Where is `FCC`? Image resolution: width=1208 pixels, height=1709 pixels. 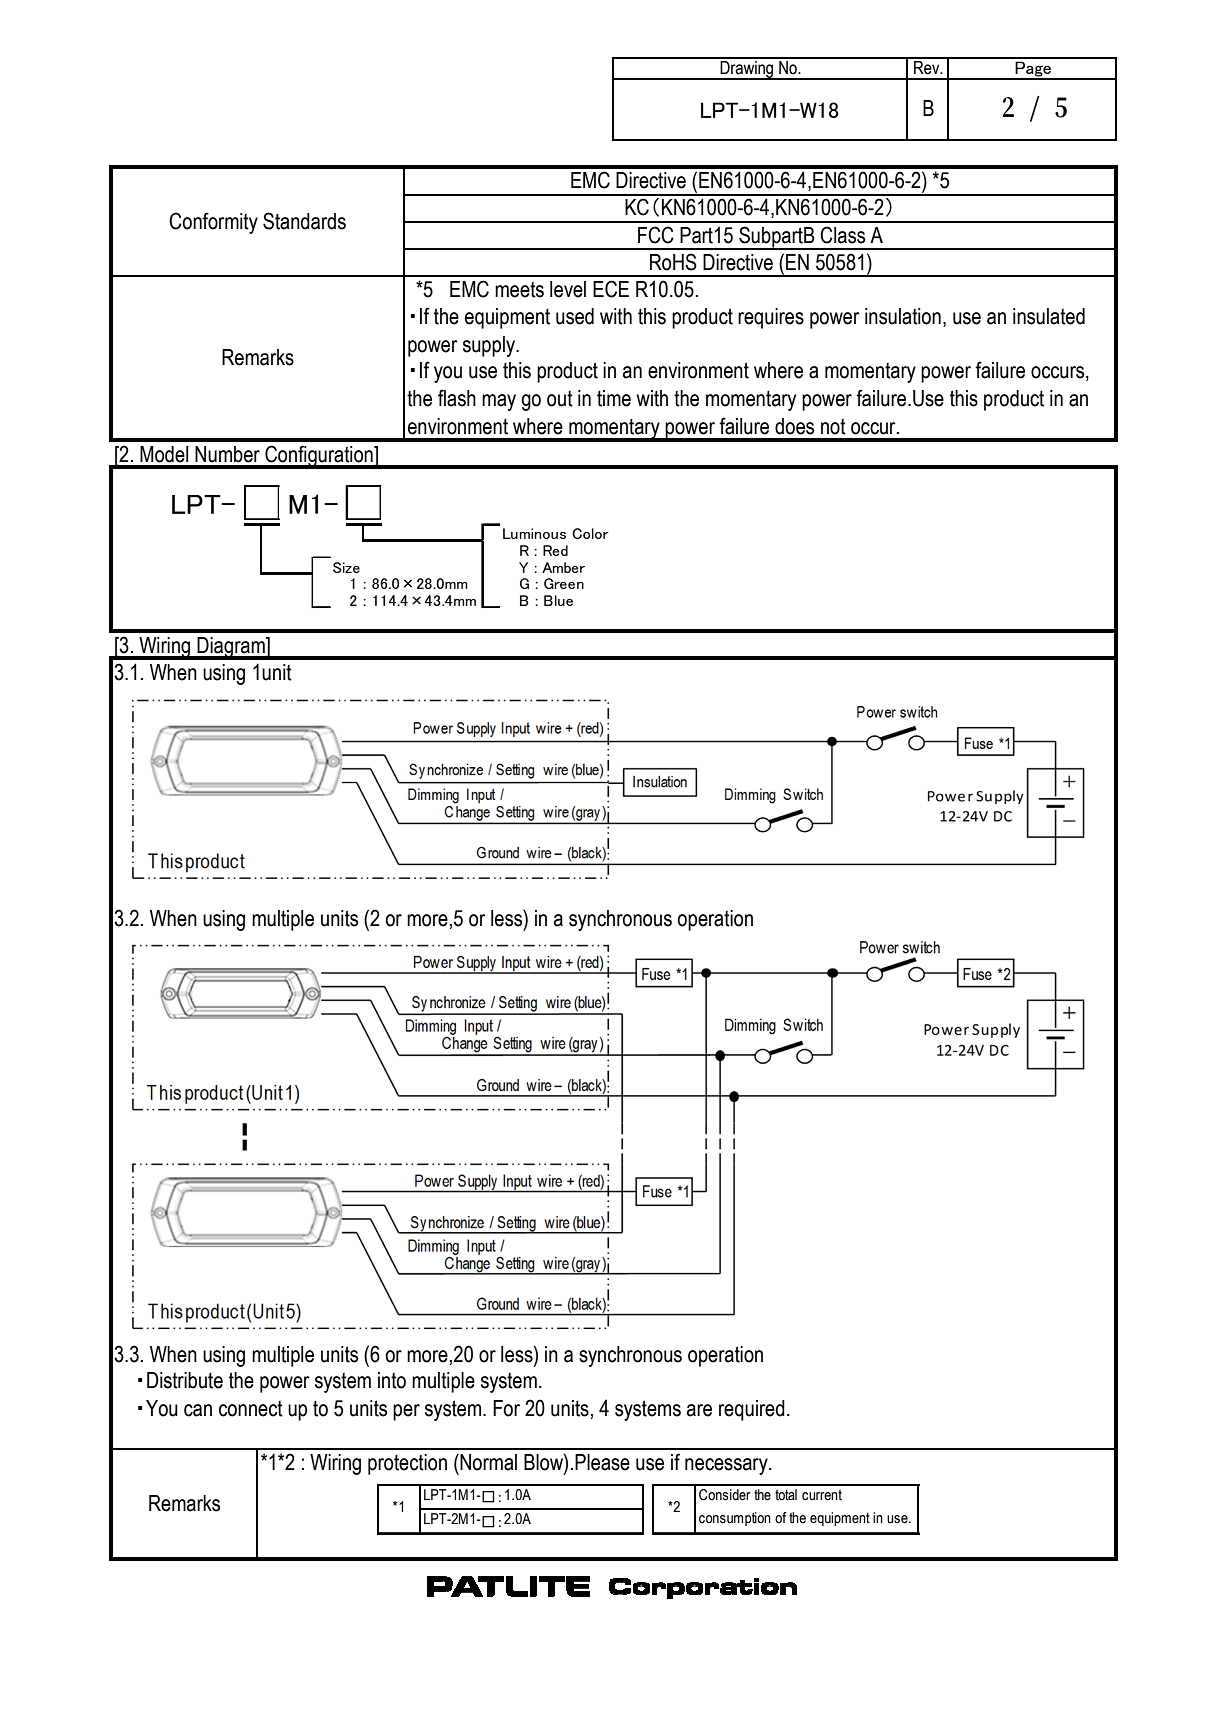 FCC is located at coordinates (656, 235).
